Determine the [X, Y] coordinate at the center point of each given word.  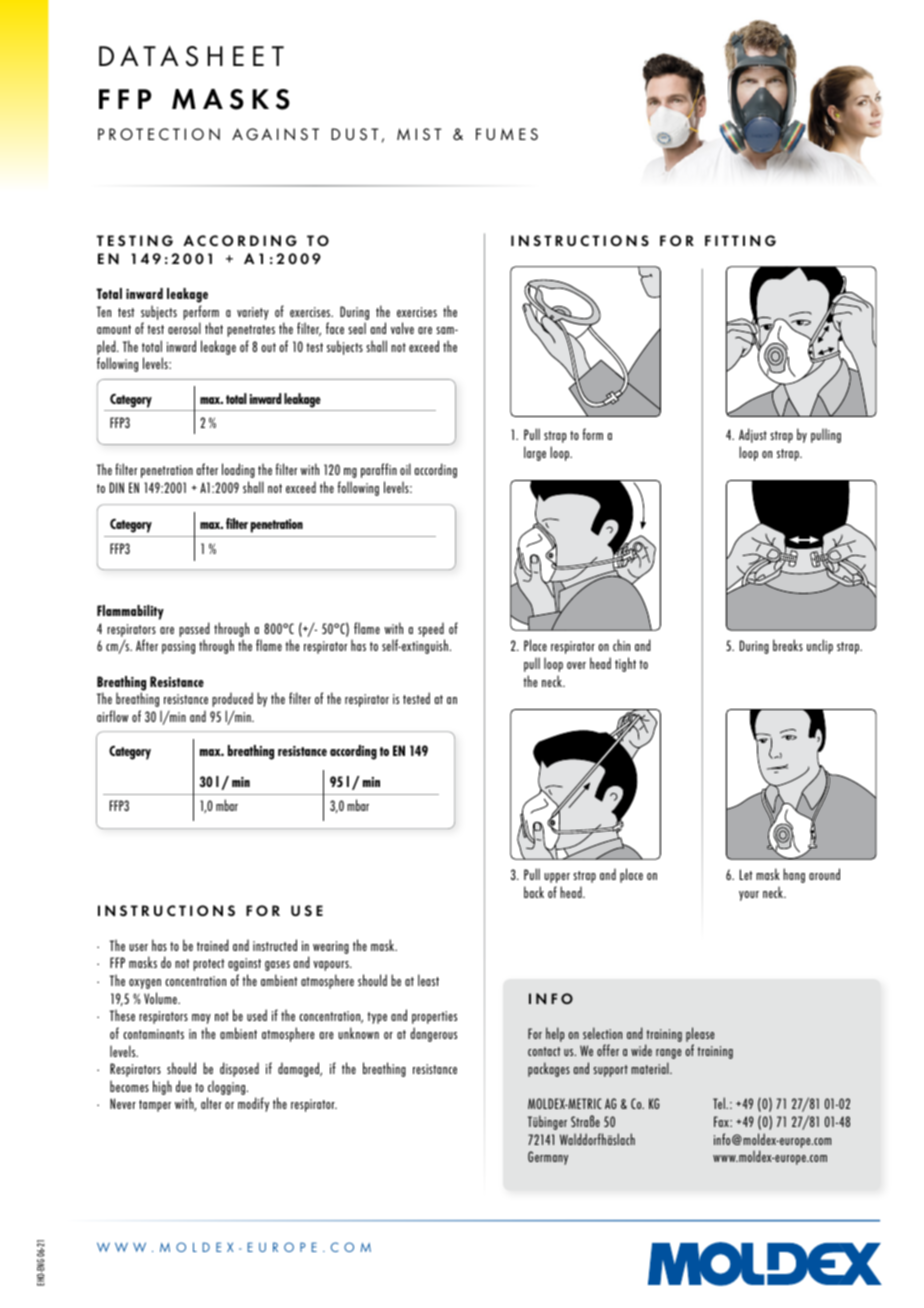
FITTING [740, 241]
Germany [548, 1158]
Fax [722, 1121]
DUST [355, 134]
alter [211, 1103]
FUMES [507, 134]
